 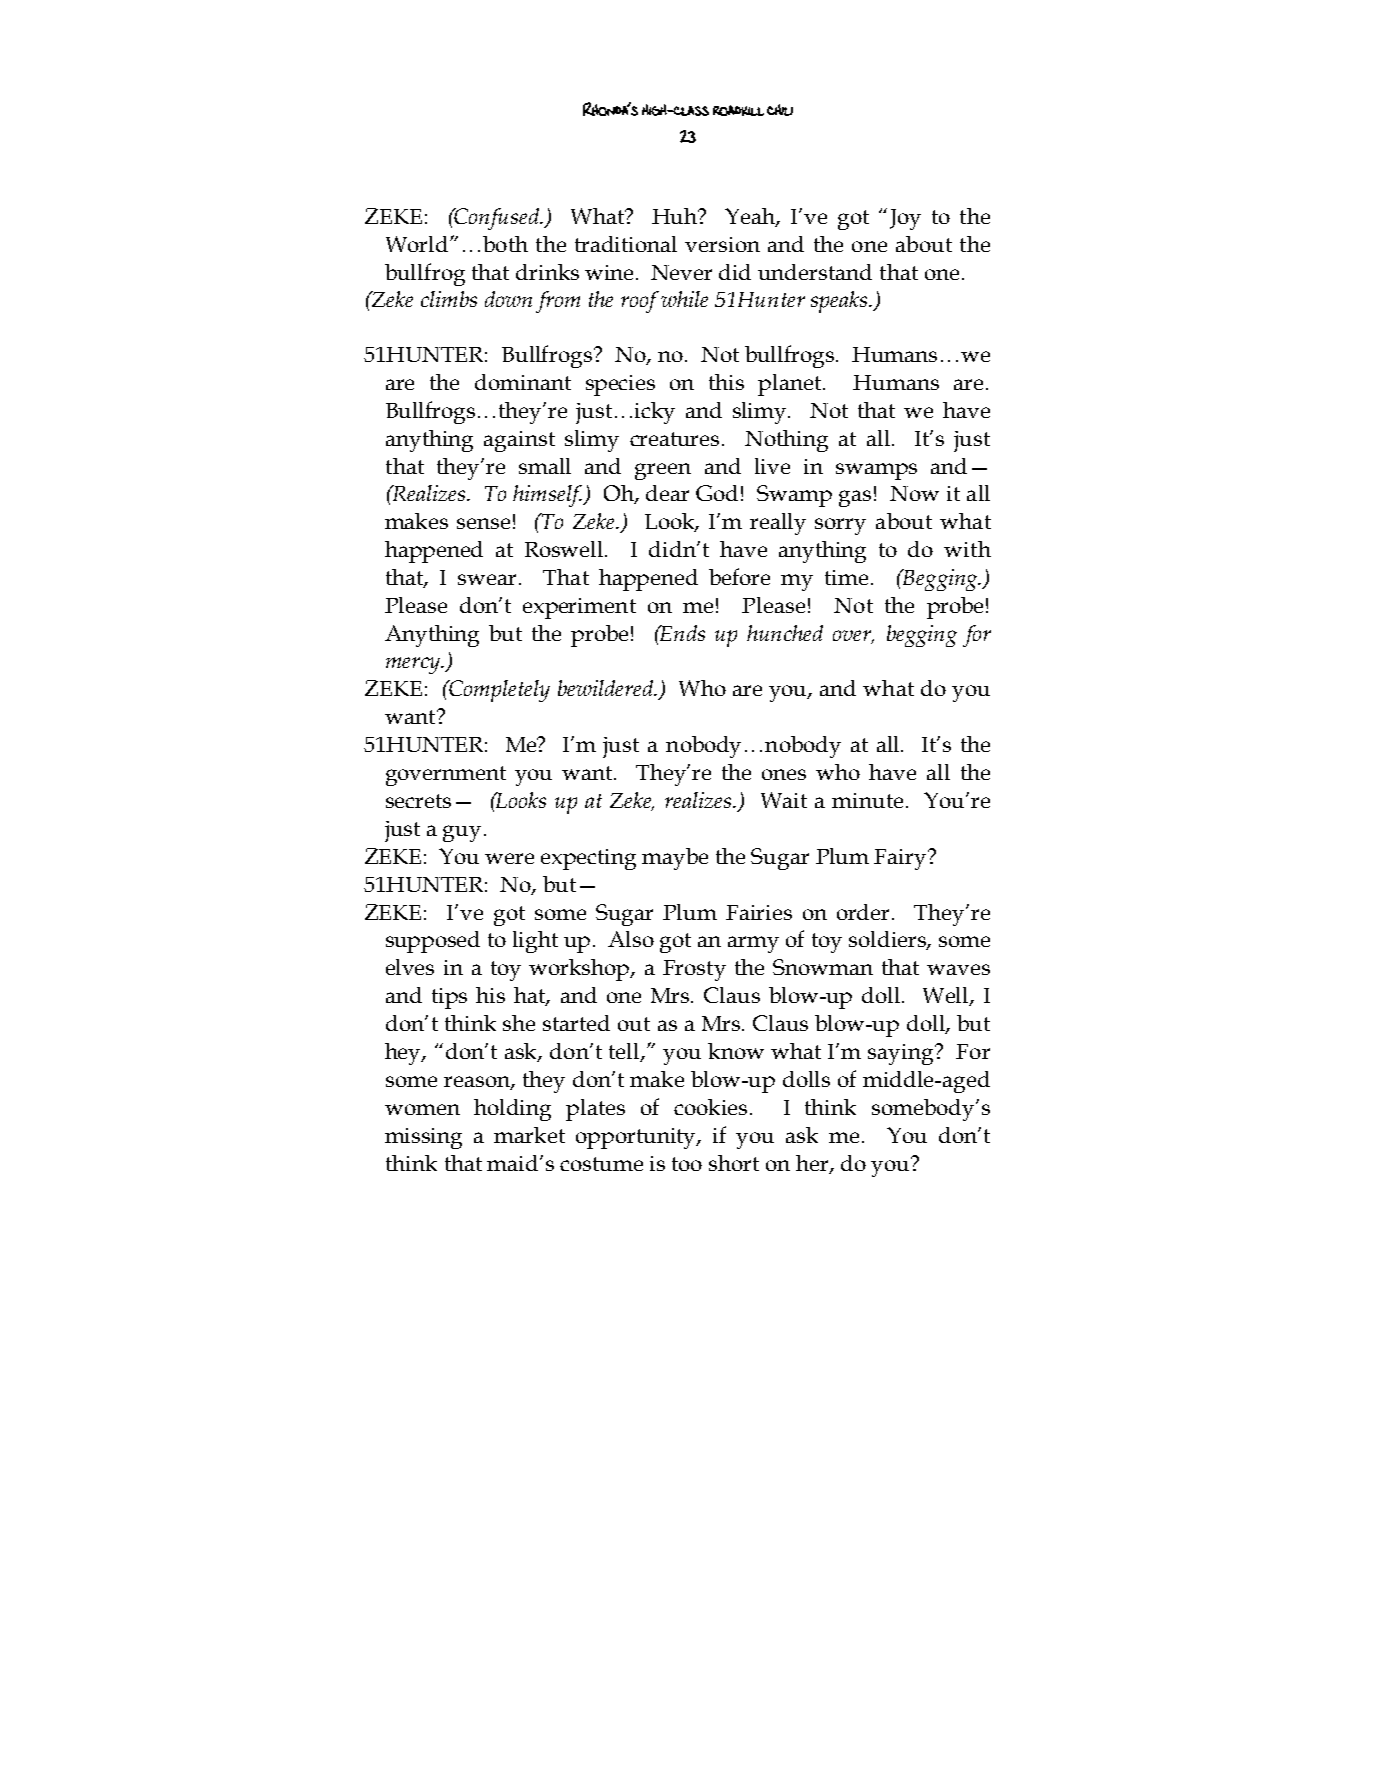 What do you see at coordinates (905, 219) in the screenshot?
I see `Joy` at bounding box center [905, 219].
